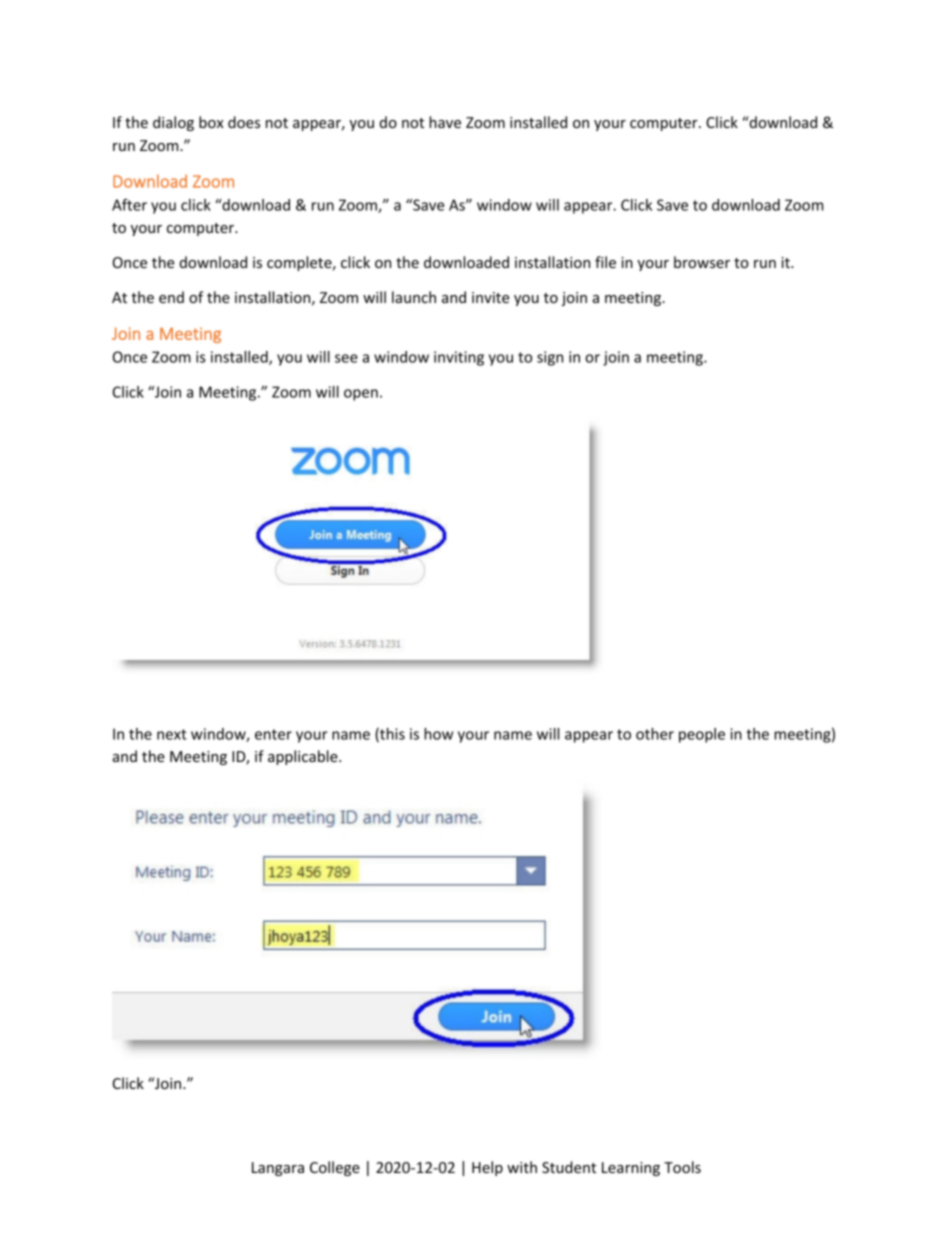  Describe the element at coordinates (445, 122) in the screenshot. I see `have` at that location.
